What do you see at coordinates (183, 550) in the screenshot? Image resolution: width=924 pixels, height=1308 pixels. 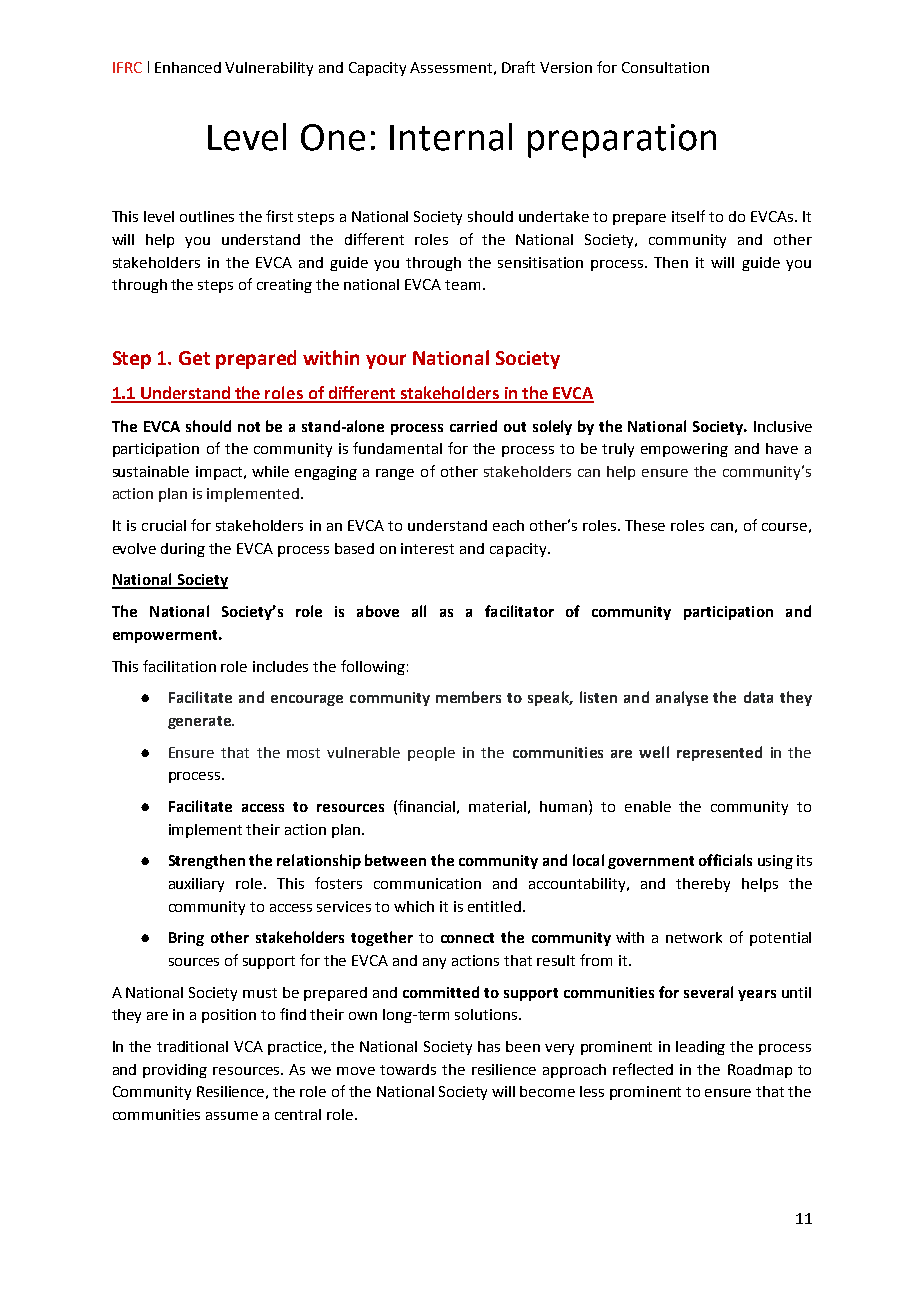 I see `during` at bounding box center [183, 550].
